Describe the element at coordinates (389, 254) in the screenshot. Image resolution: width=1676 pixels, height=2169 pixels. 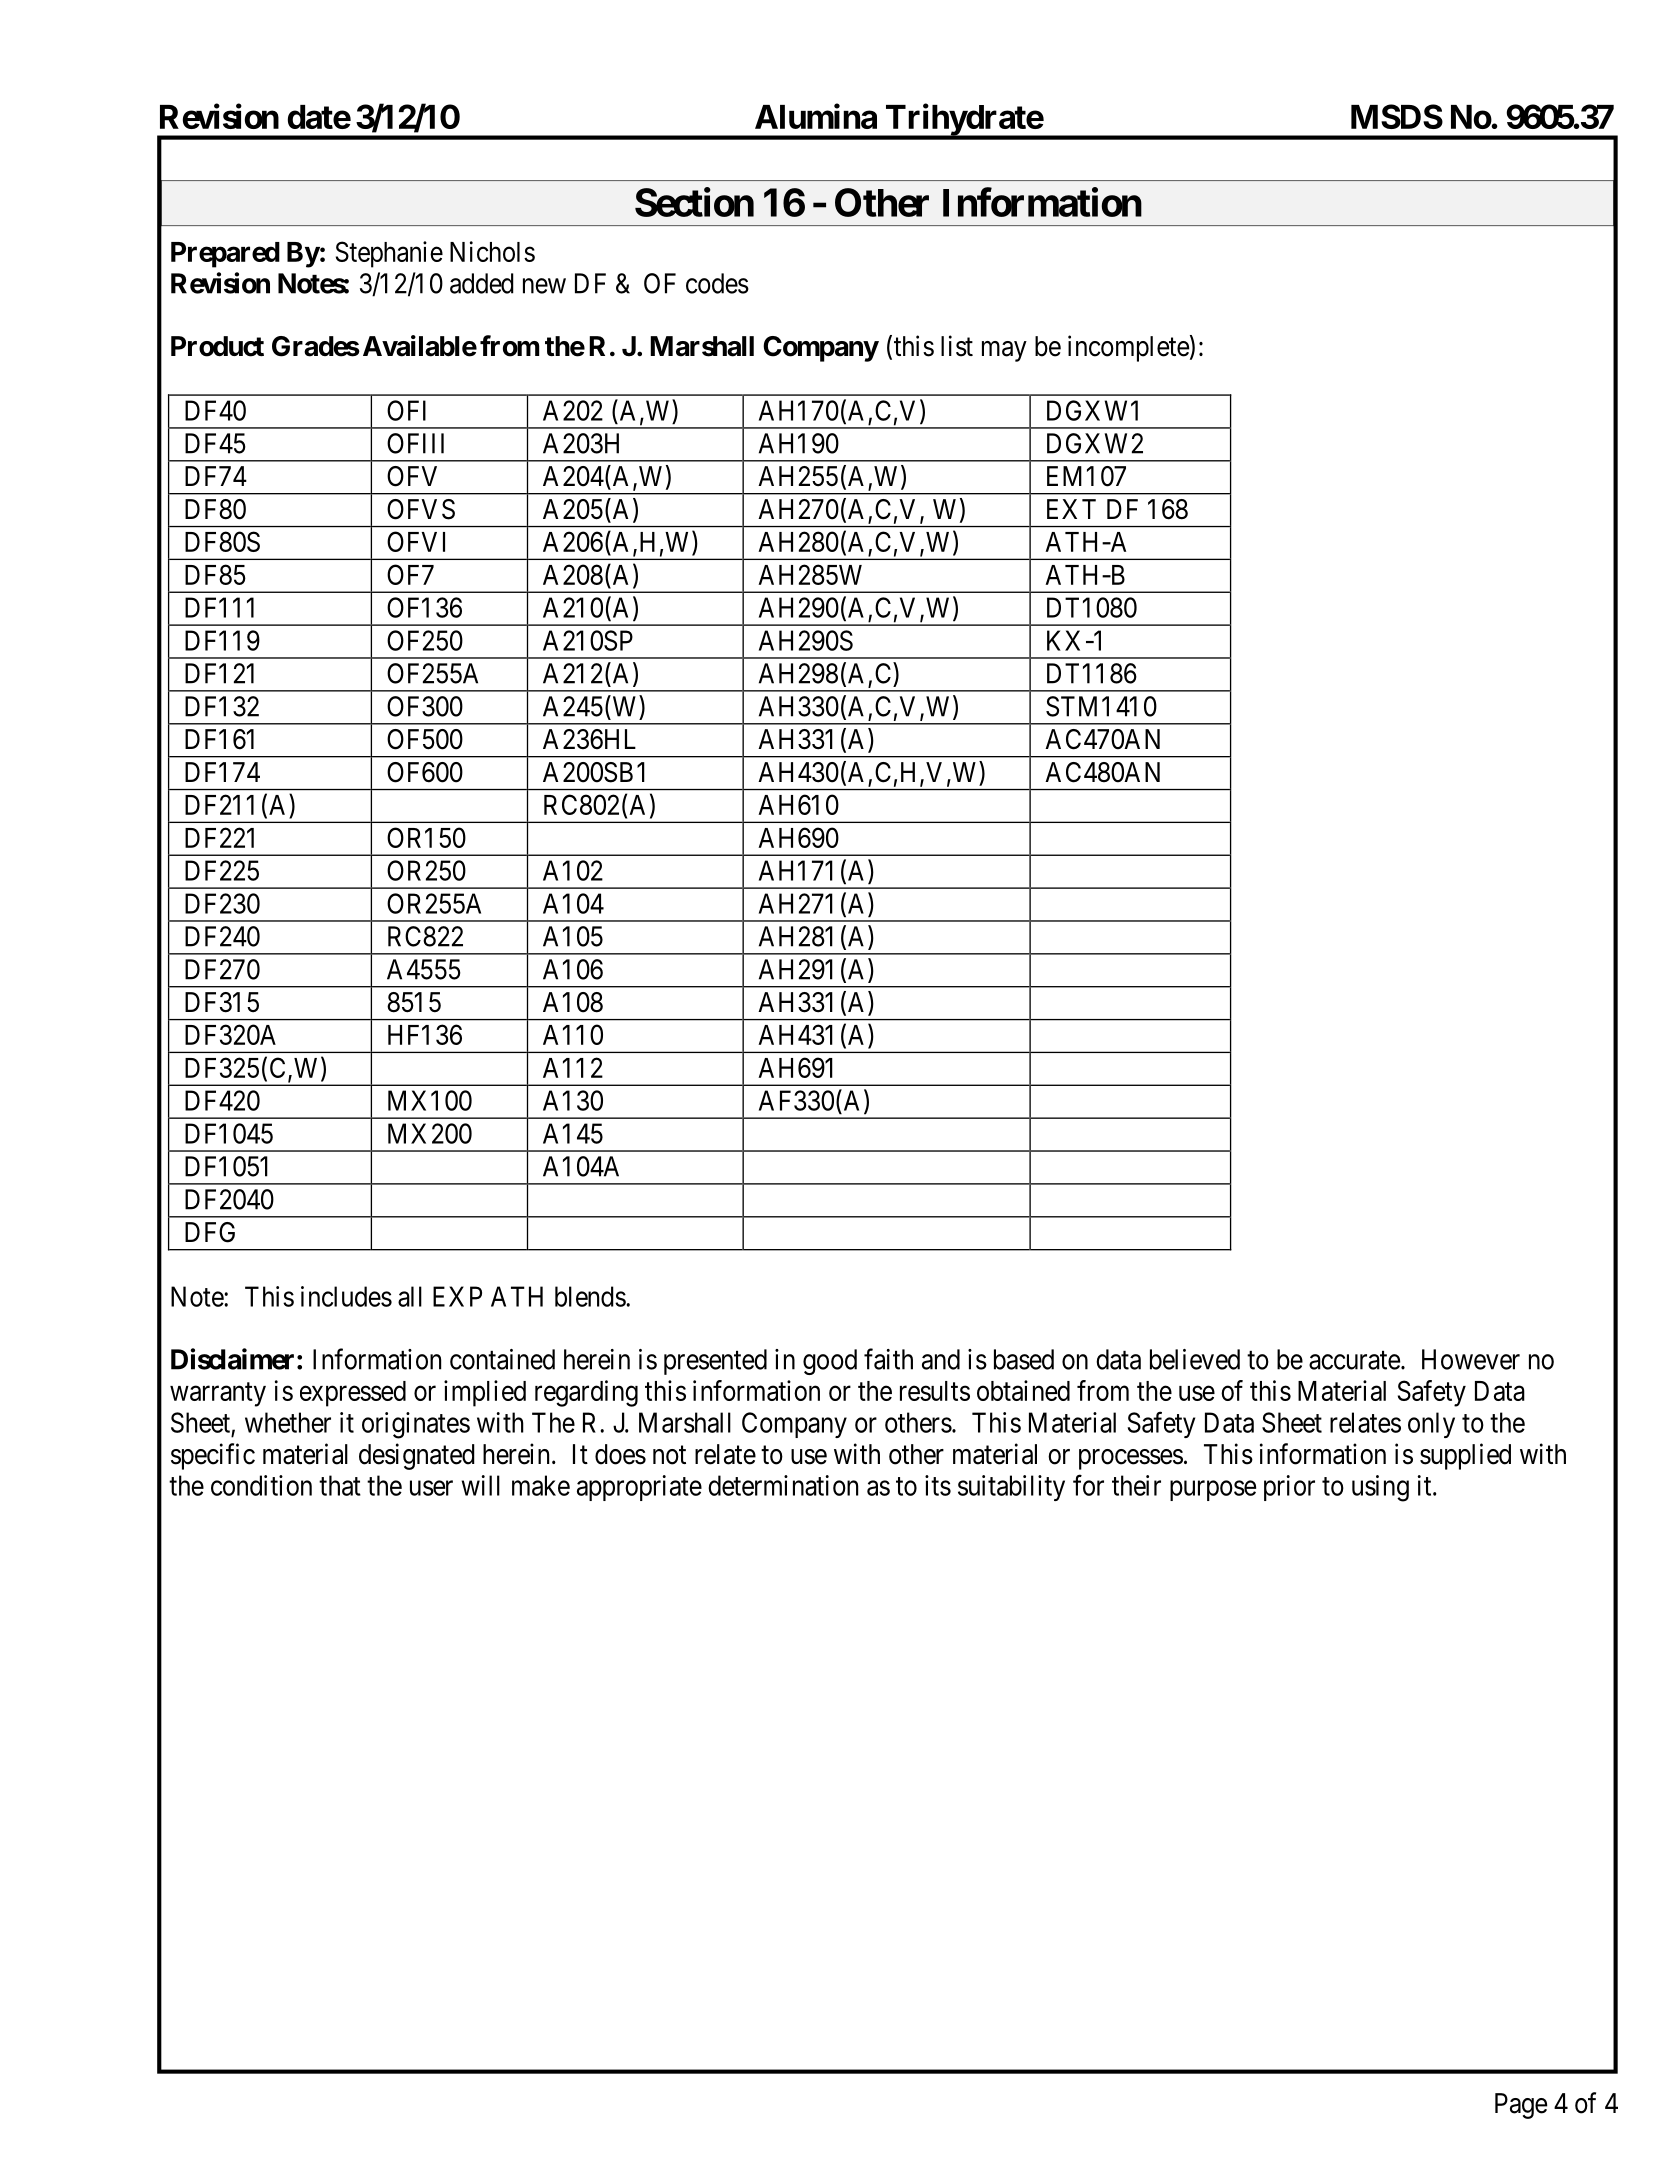
I see `Stephanie` at that location.
